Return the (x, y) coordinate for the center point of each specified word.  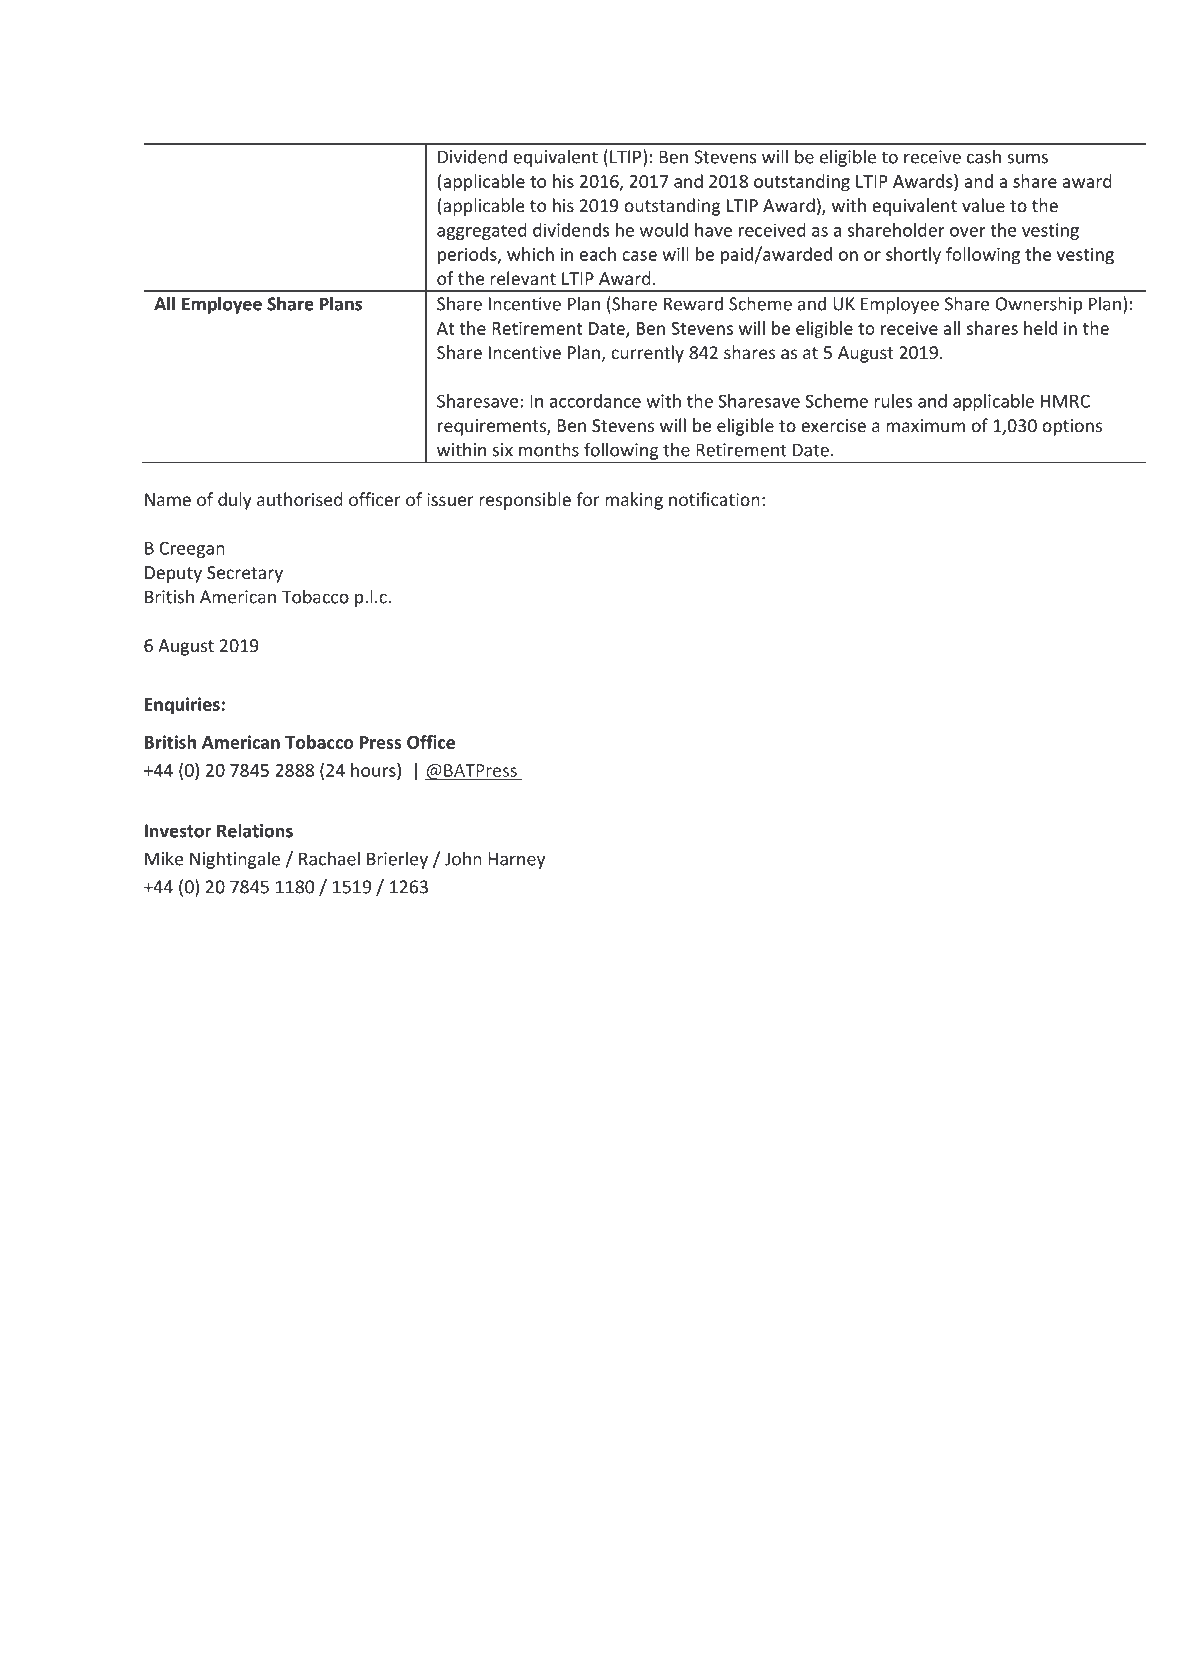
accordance (595, 401)
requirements (493, 427)
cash (984, 156)
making (634, 501)
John (463, 858)
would (664, 230)
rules (893, 401)
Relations (255, 830)
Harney (516, 860)
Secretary (245, 574)
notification (714, 499)
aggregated (482, 231)
